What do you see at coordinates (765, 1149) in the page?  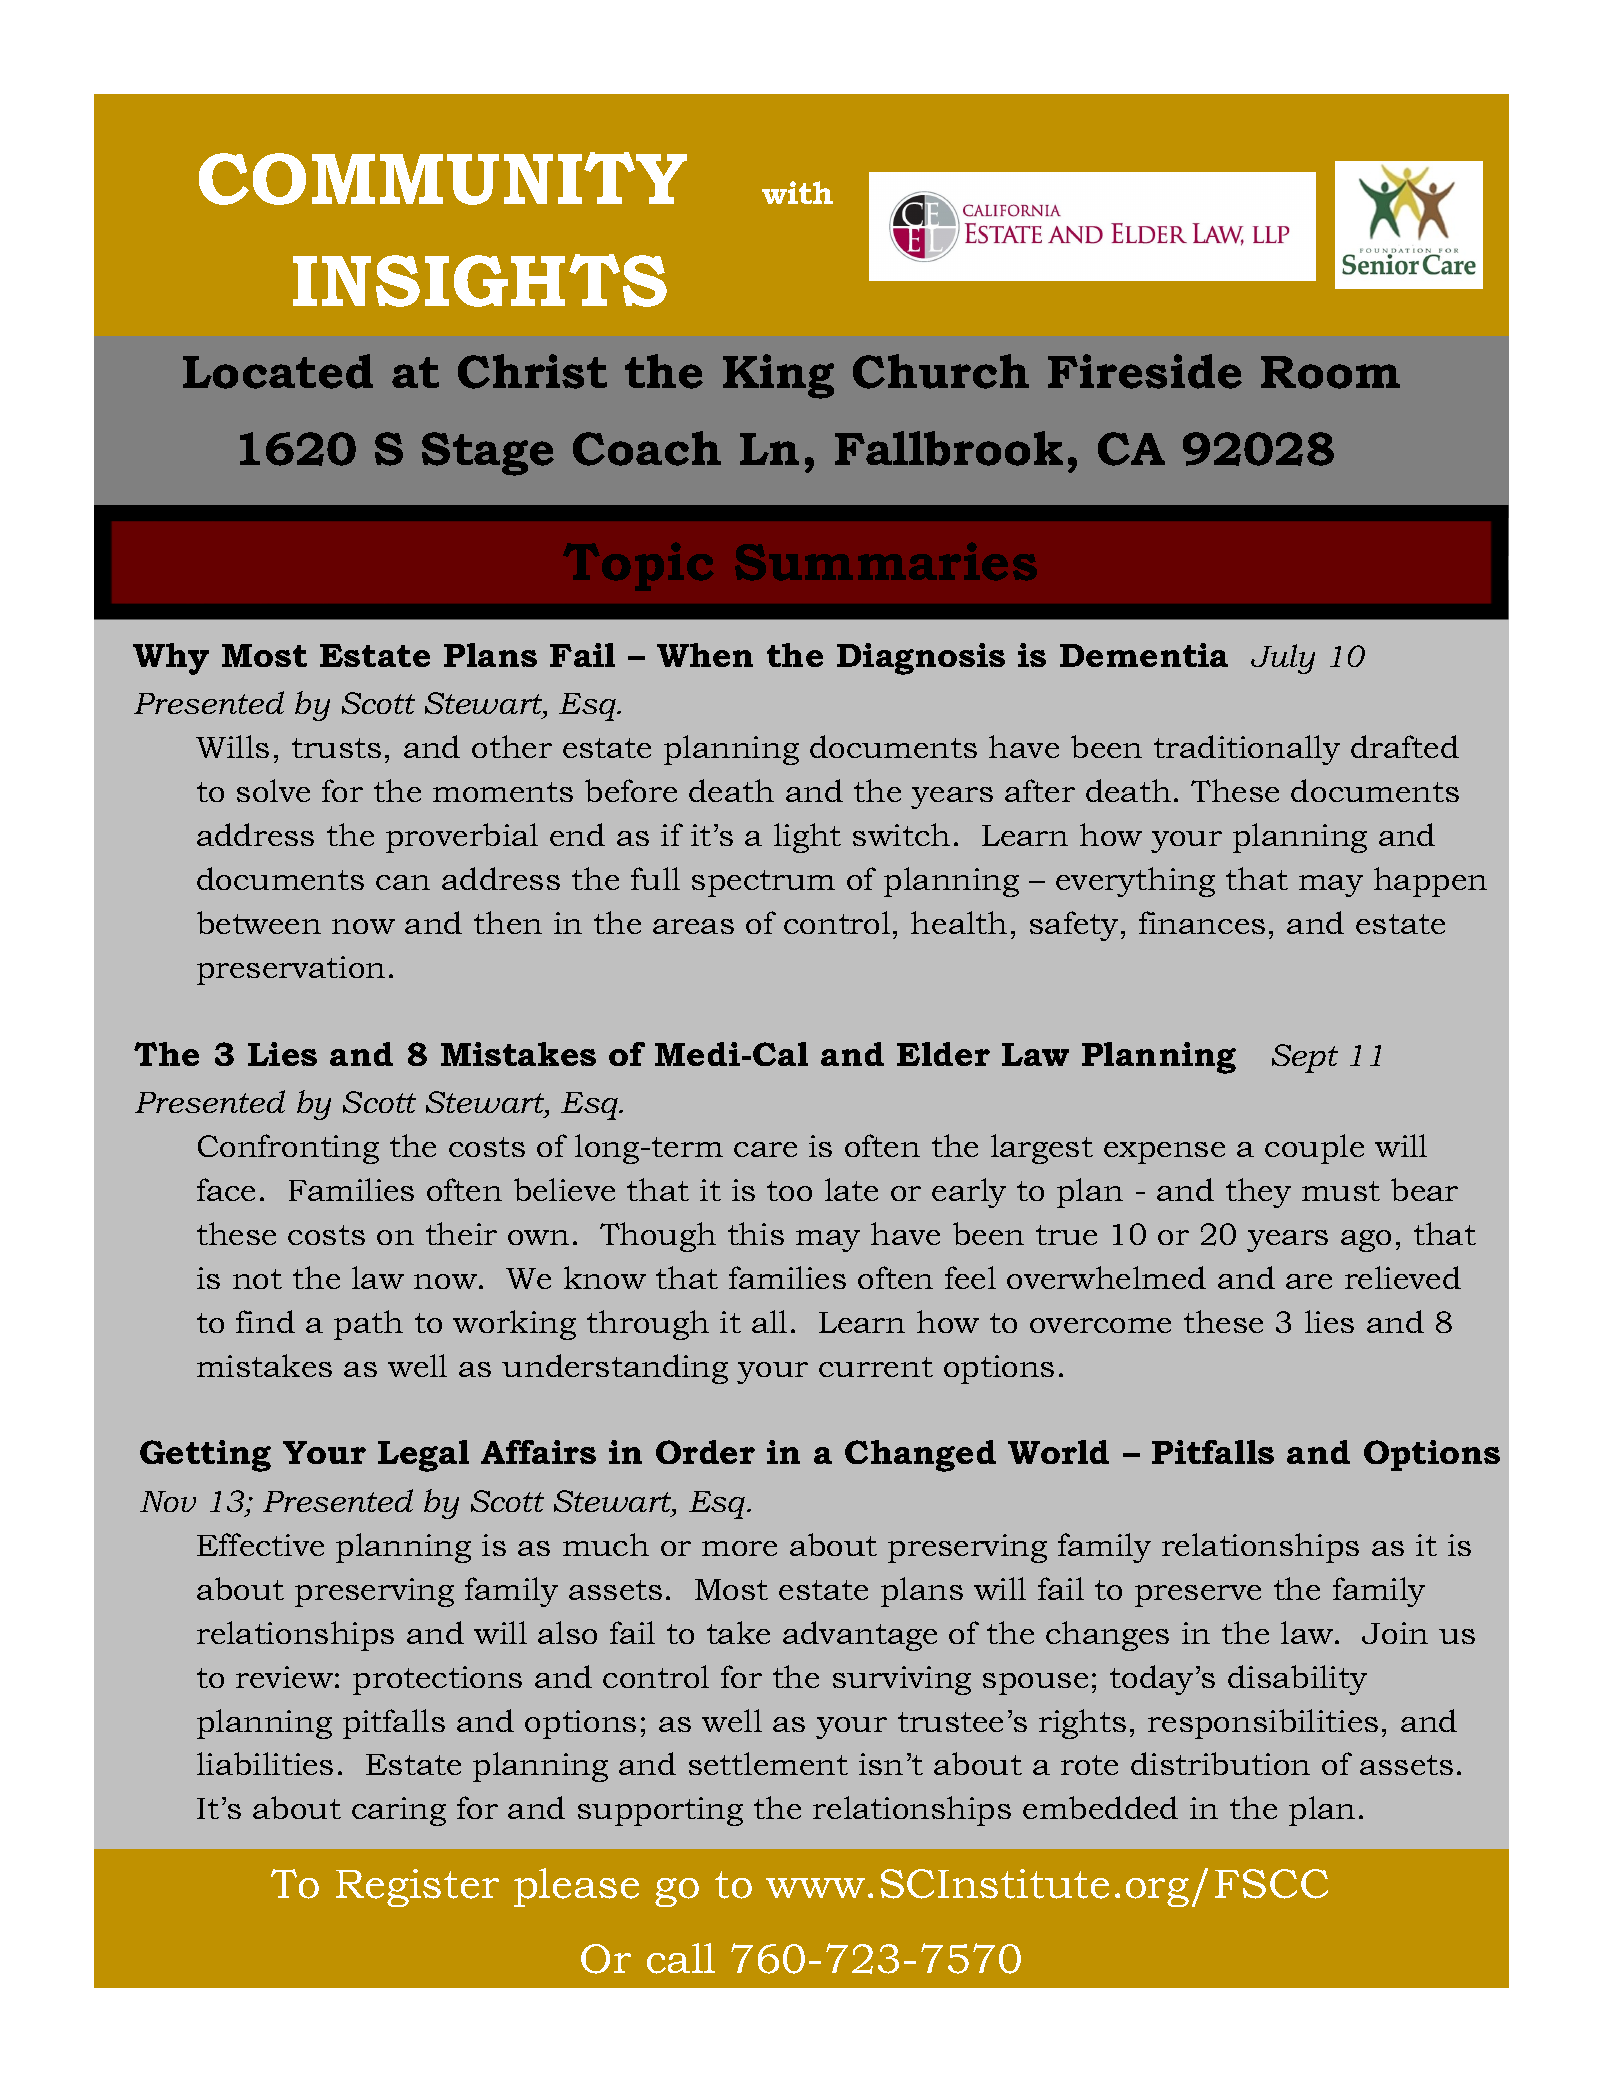 I see `care` at bounding box center [765, 1149].
